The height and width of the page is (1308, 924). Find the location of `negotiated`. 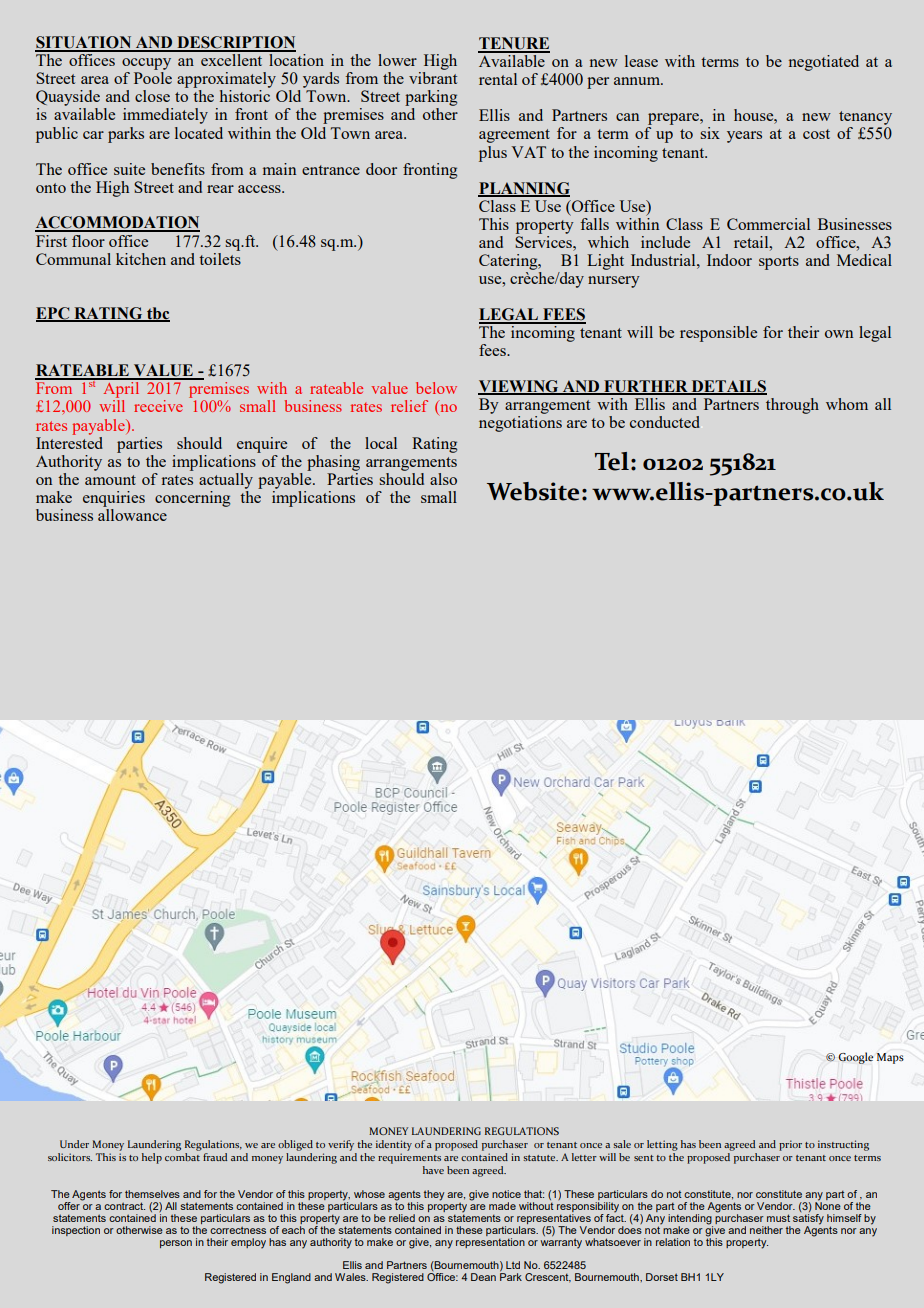

negotiated is located at coordinates (824, 63).
